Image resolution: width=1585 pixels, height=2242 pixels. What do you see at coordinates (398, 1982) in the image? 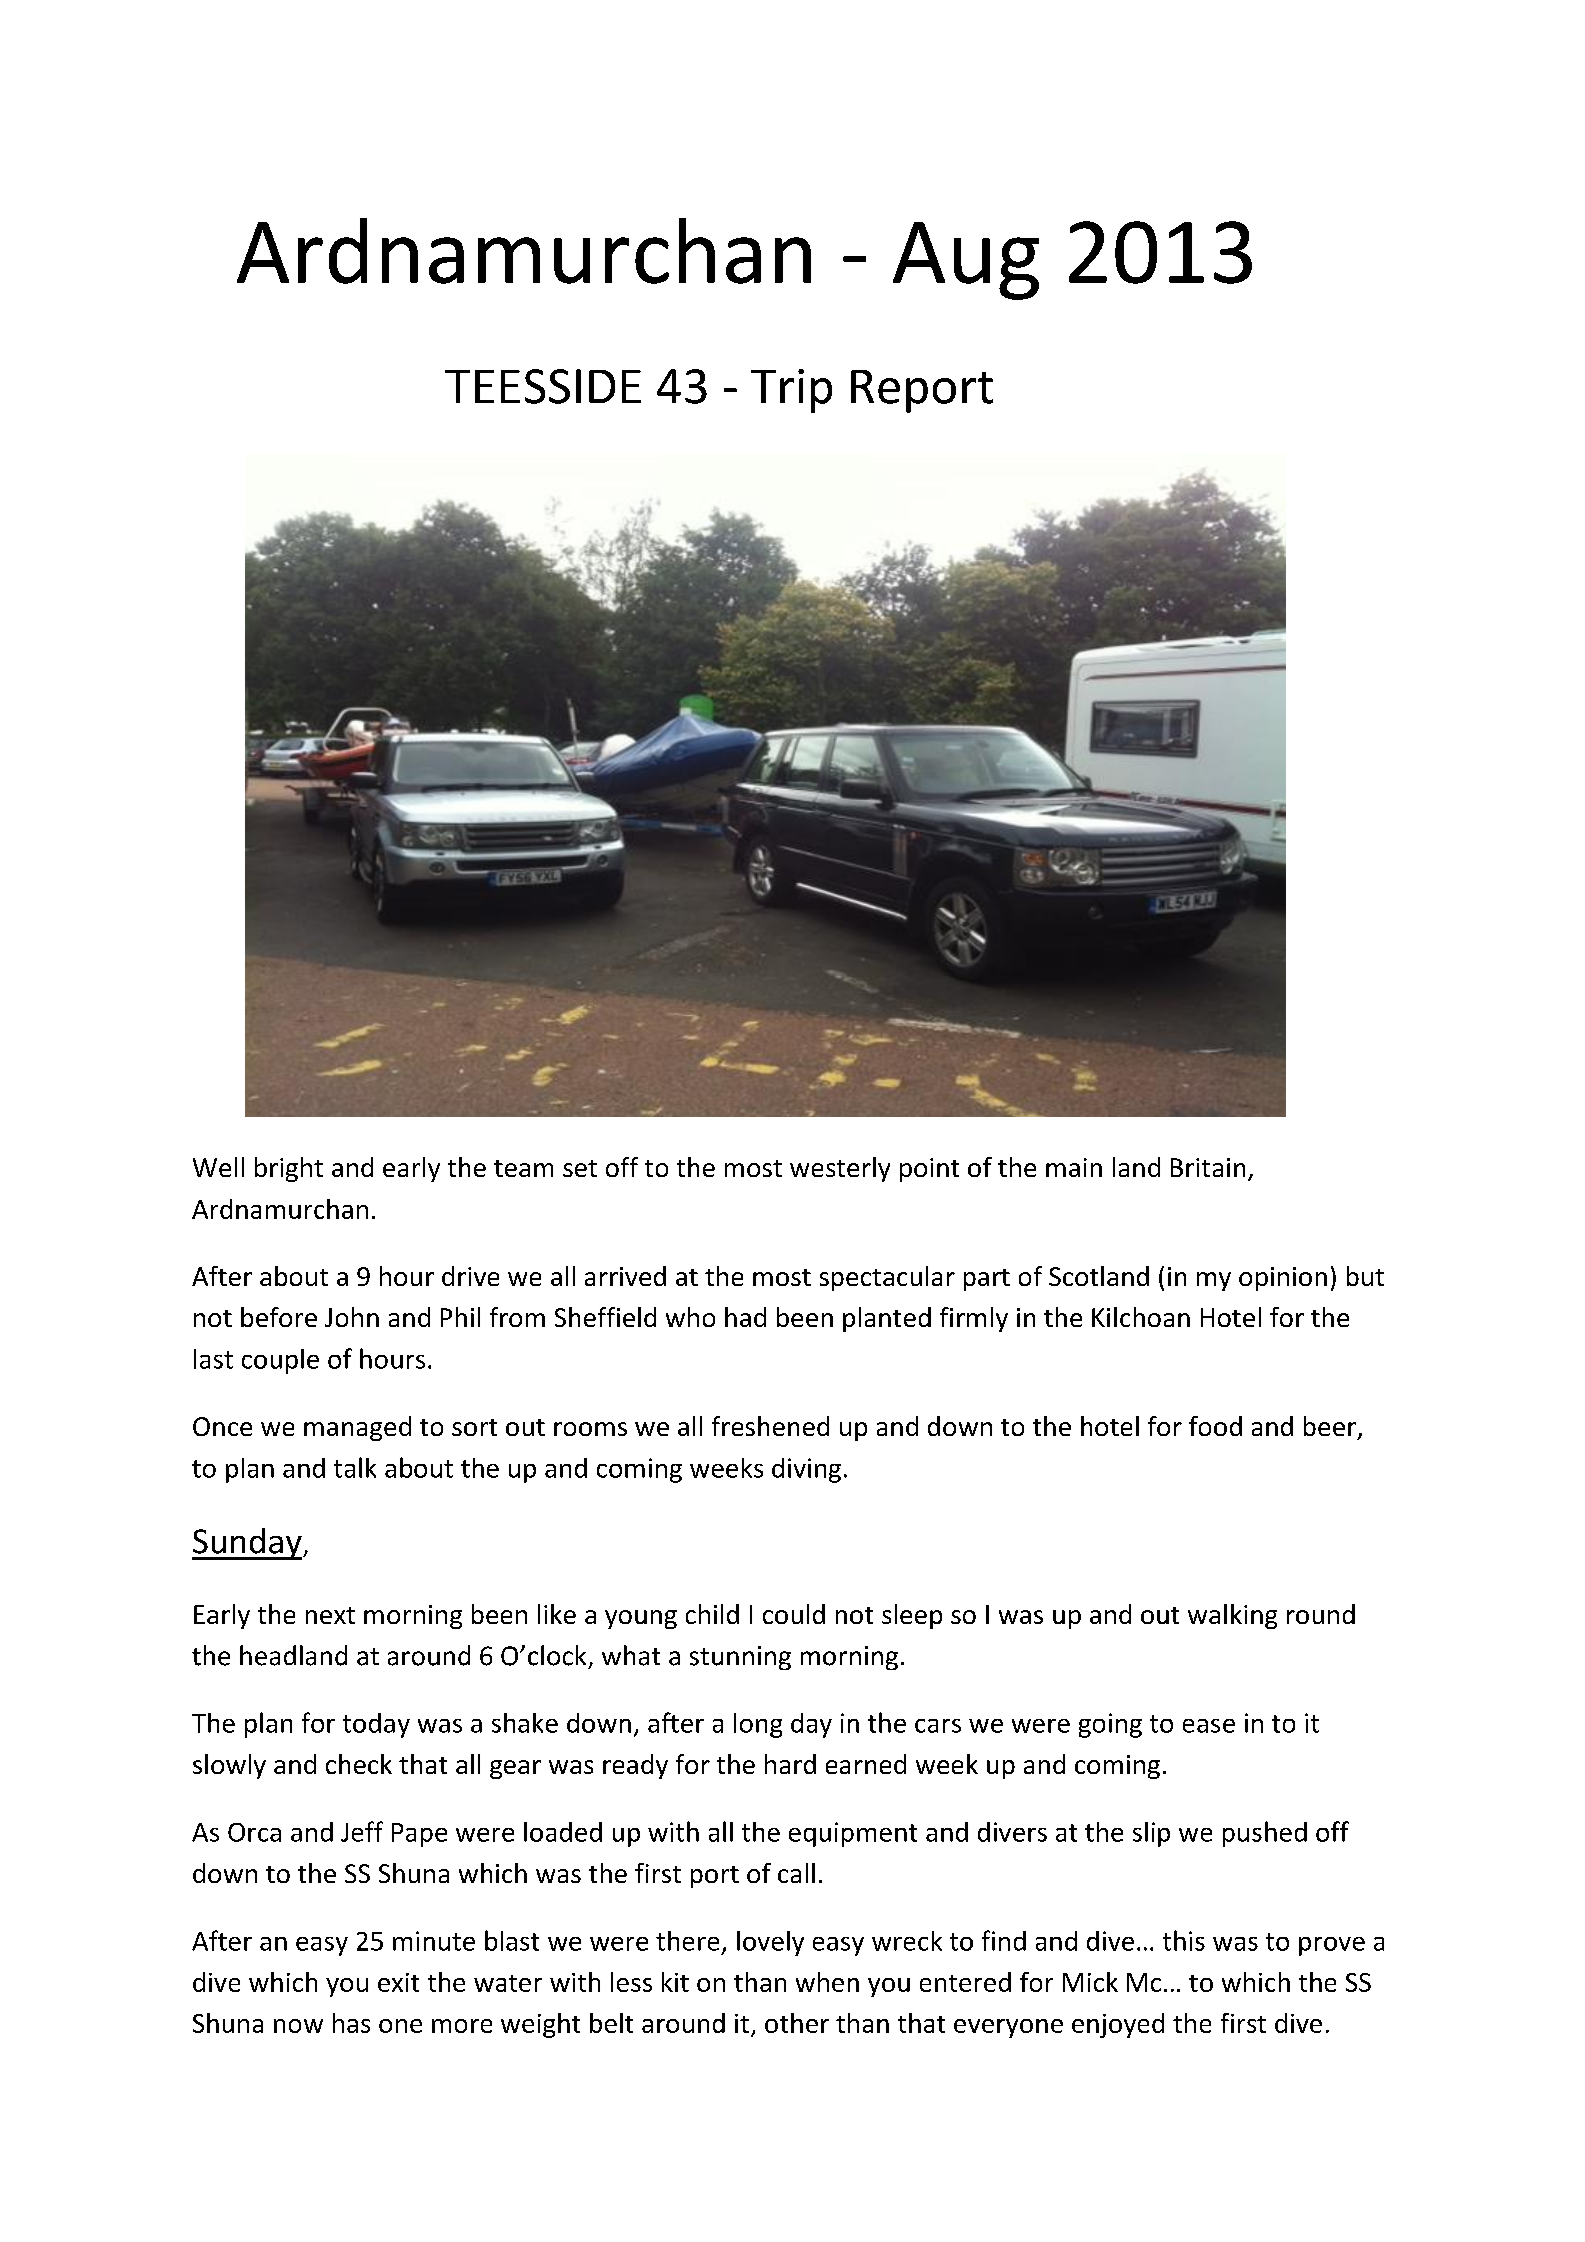
I see `exit` at bounding box center [398, 1982].
